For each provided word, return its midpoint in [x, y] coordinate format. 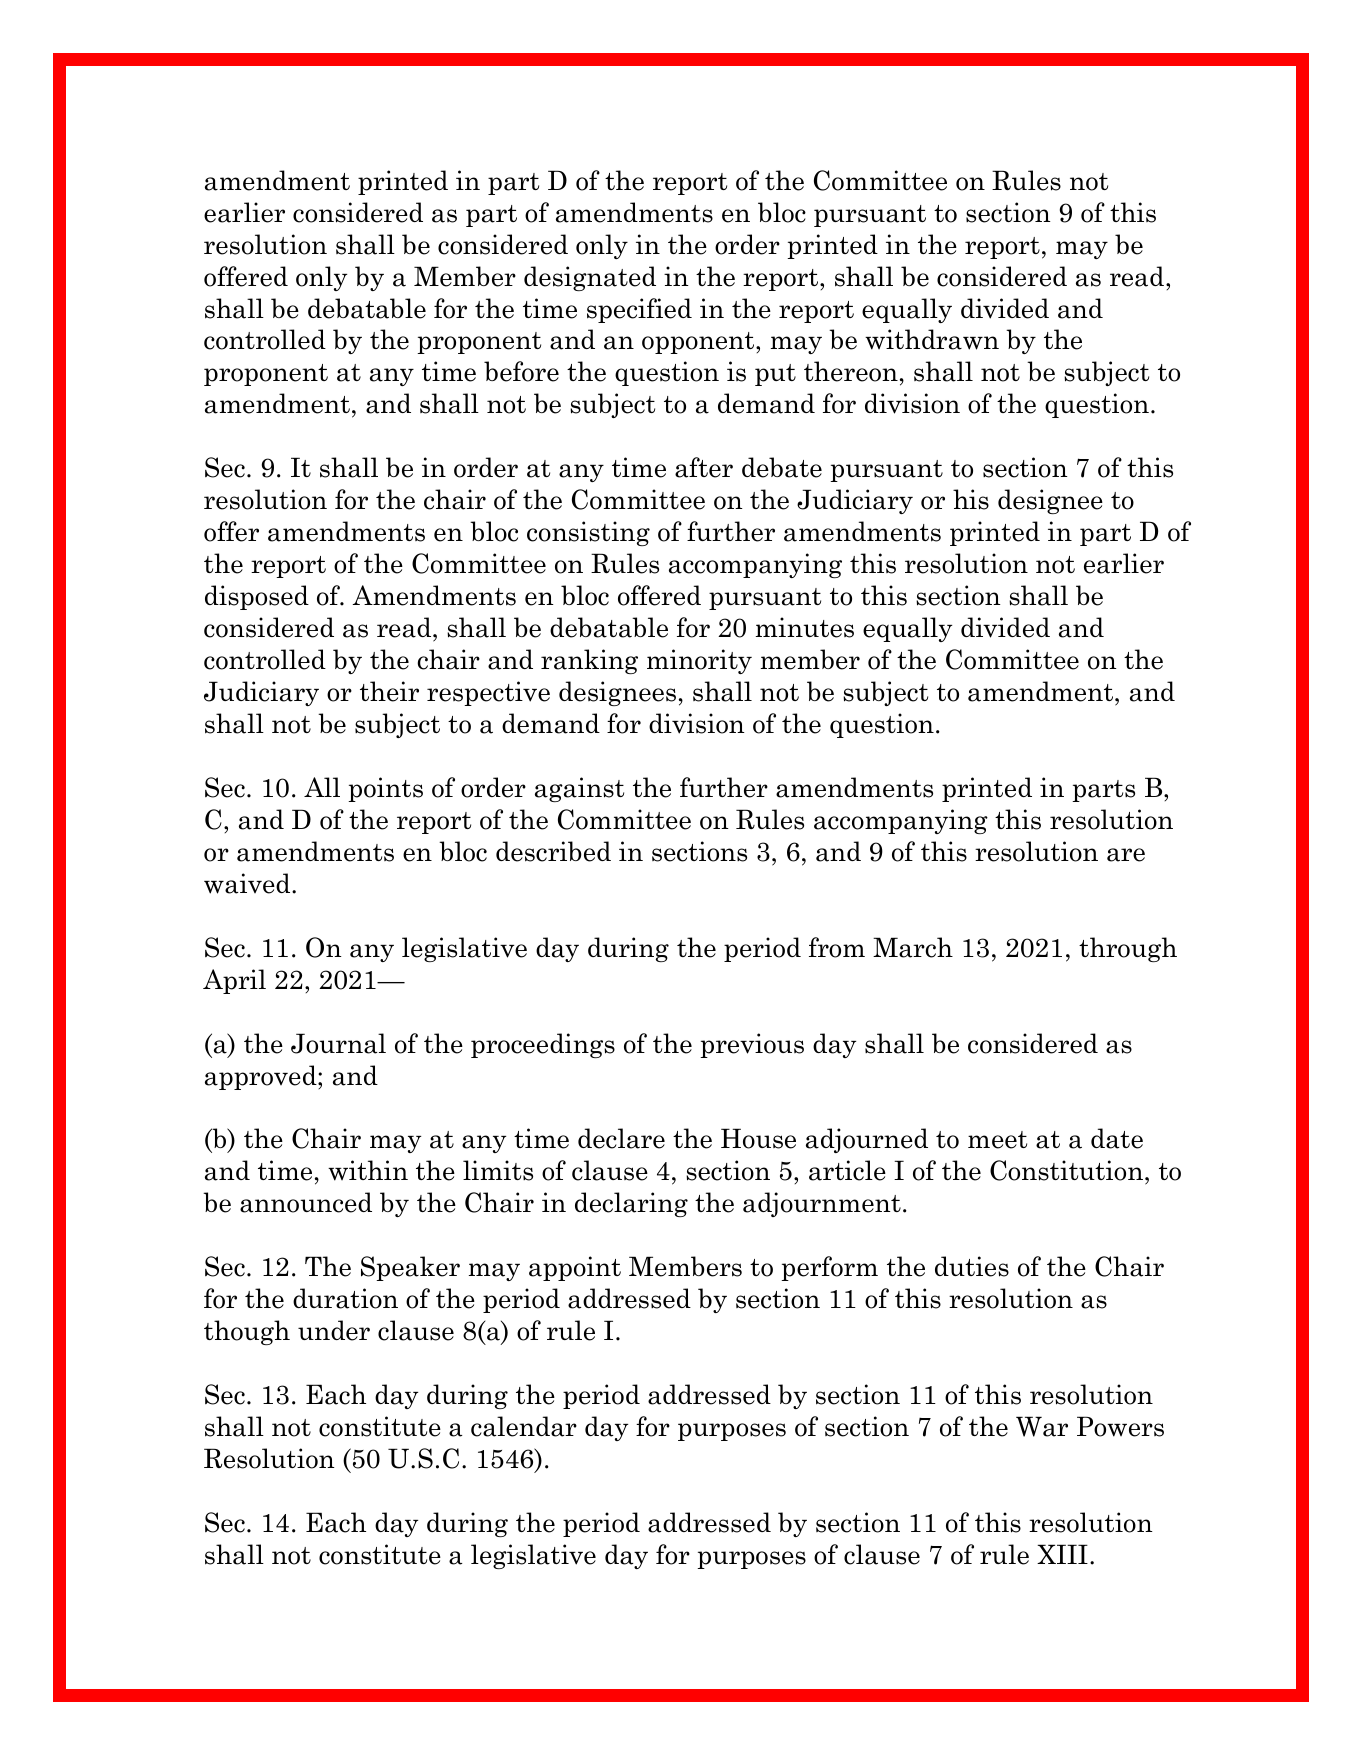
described [553, 851]
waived [248, 883]
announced [306, 1202]
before [521, 371]
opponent [699, 343]
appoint [575, 1268]
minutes [805, 627]
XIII [1062, 1554]
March [913, 947]
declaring [631, 1204]
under [334, 1330]
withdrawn [932, 339]
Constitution [1066, 1170]
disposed [257, 597]
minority [699, 661]
